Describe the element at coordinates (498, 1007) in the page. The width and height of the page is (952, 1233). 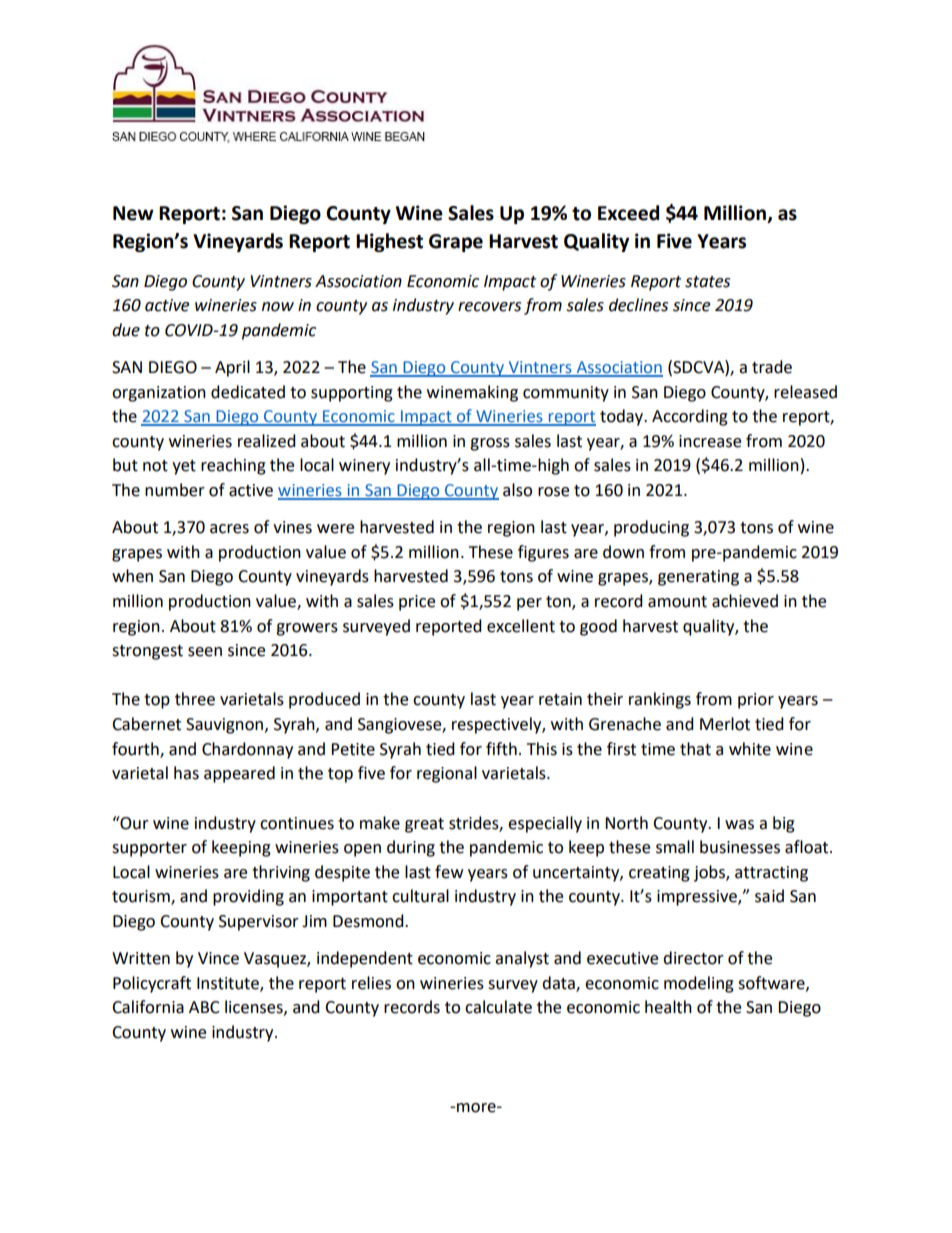
I see `calculate` at that location.
